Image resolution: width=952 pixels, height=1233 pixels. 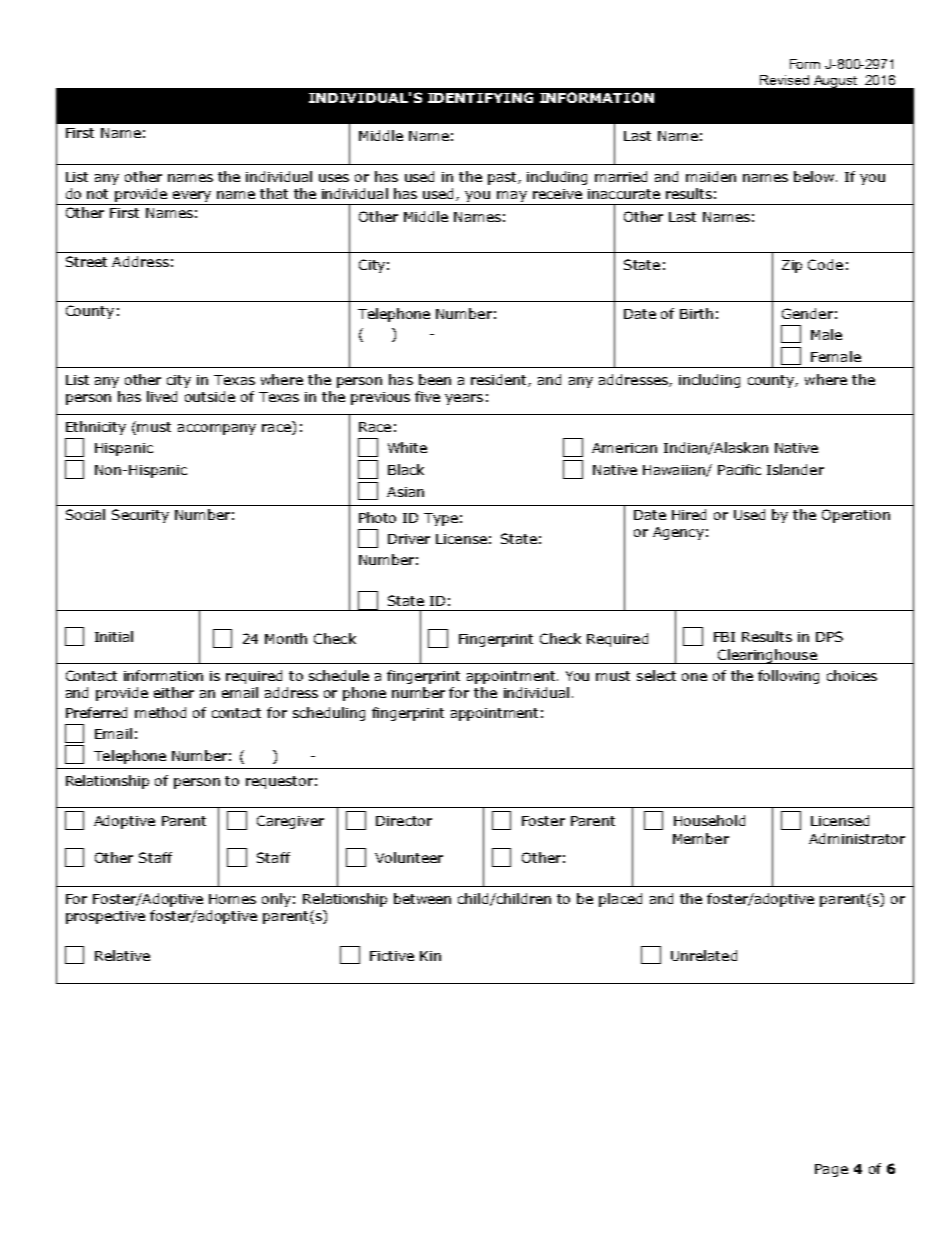 What do you see at coordinates (192, 196) in the document?
I see `every` at bounding box center [192, 196].
